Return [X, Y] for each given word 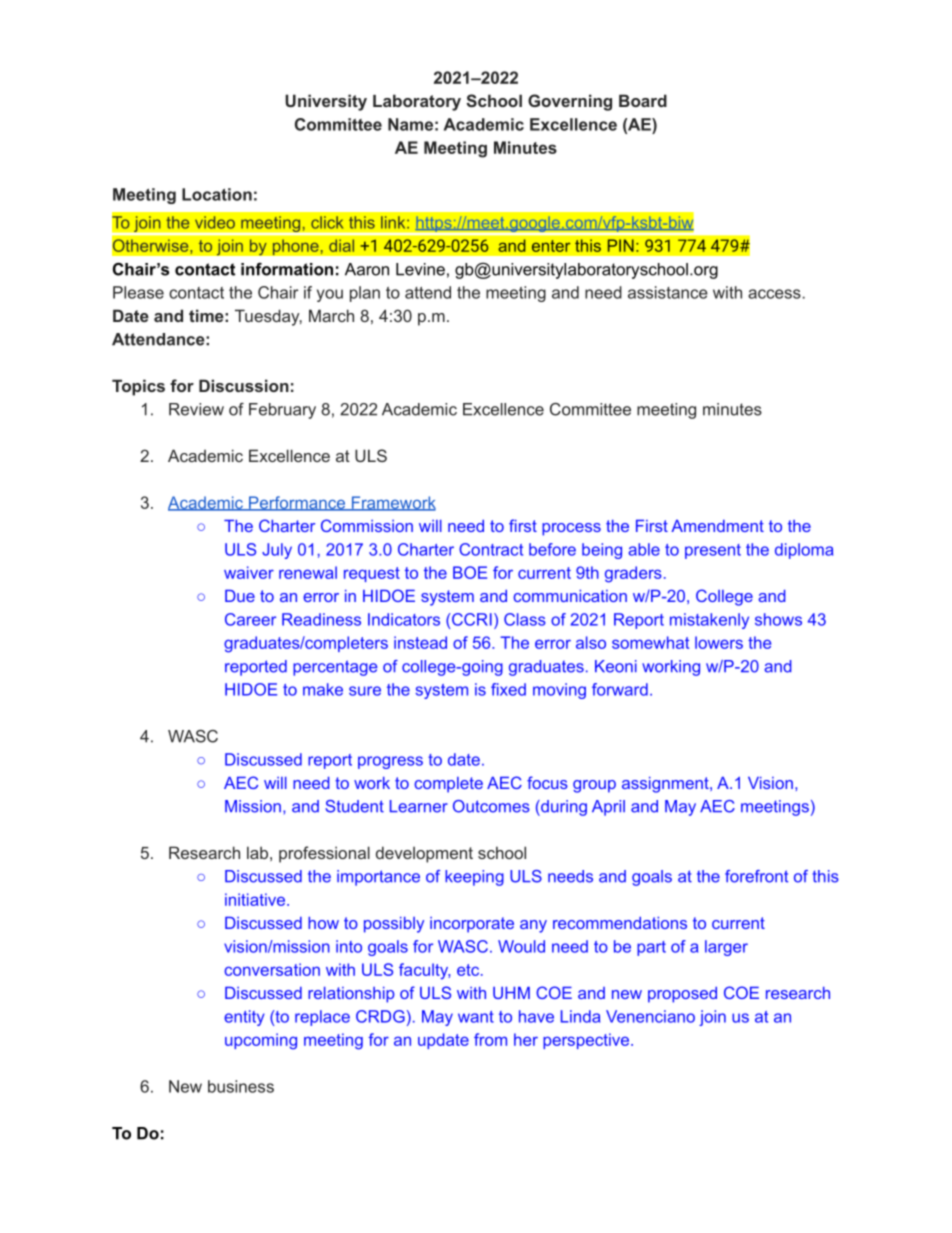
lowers [719, 642]
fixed [508, 689]
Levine [420, 269]
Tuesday [268, 317]
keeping [474, 878]
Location [217, 194]
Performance [297, 503]
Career [250, 619]
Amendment [717, 526]
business [241, 1086]
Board [643, 100]
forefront [756, 876]
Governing [570, 102]
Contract [491, 549]
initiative [256, 899]
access [774, 294]
